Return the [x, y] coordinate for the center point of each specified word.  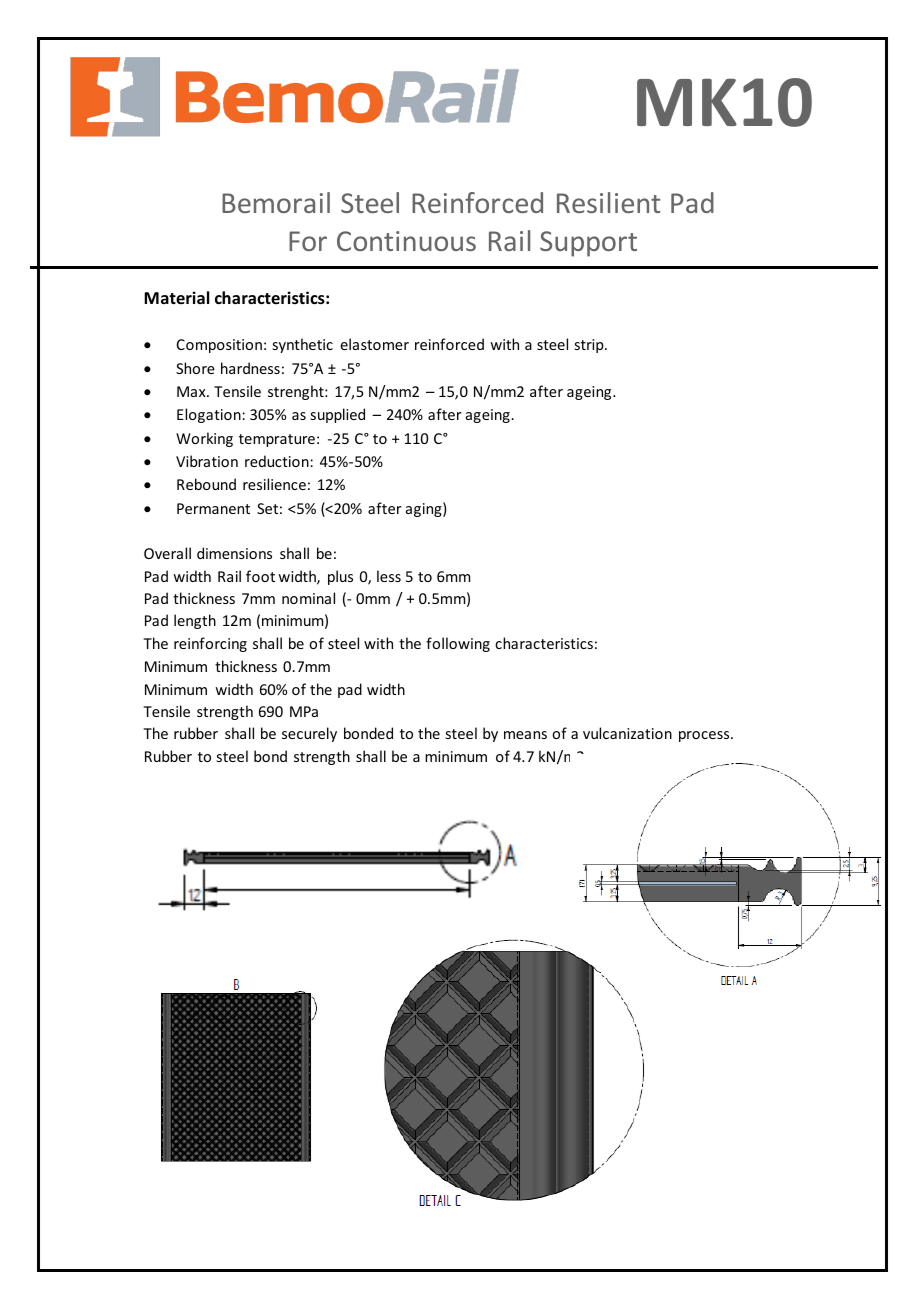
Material [176, 297]
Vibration [207, 461]
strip [590, 346]
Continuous [406, 241]
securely [309, 734]
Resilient [609, 202]
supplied [337, 415]
